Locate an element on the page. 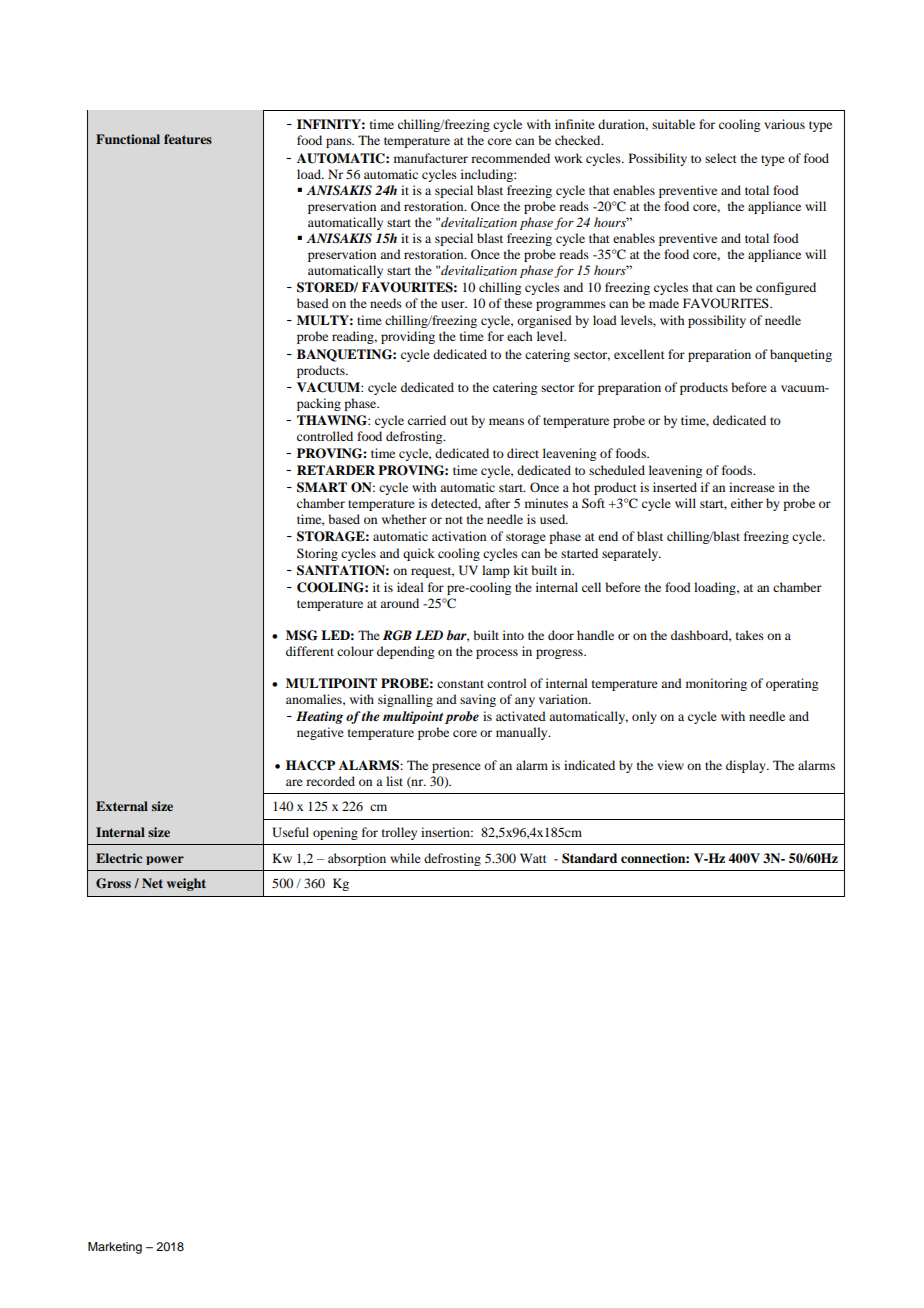 The width and height of the image is (924, 1308). while is located at coordinates (405, 858).
